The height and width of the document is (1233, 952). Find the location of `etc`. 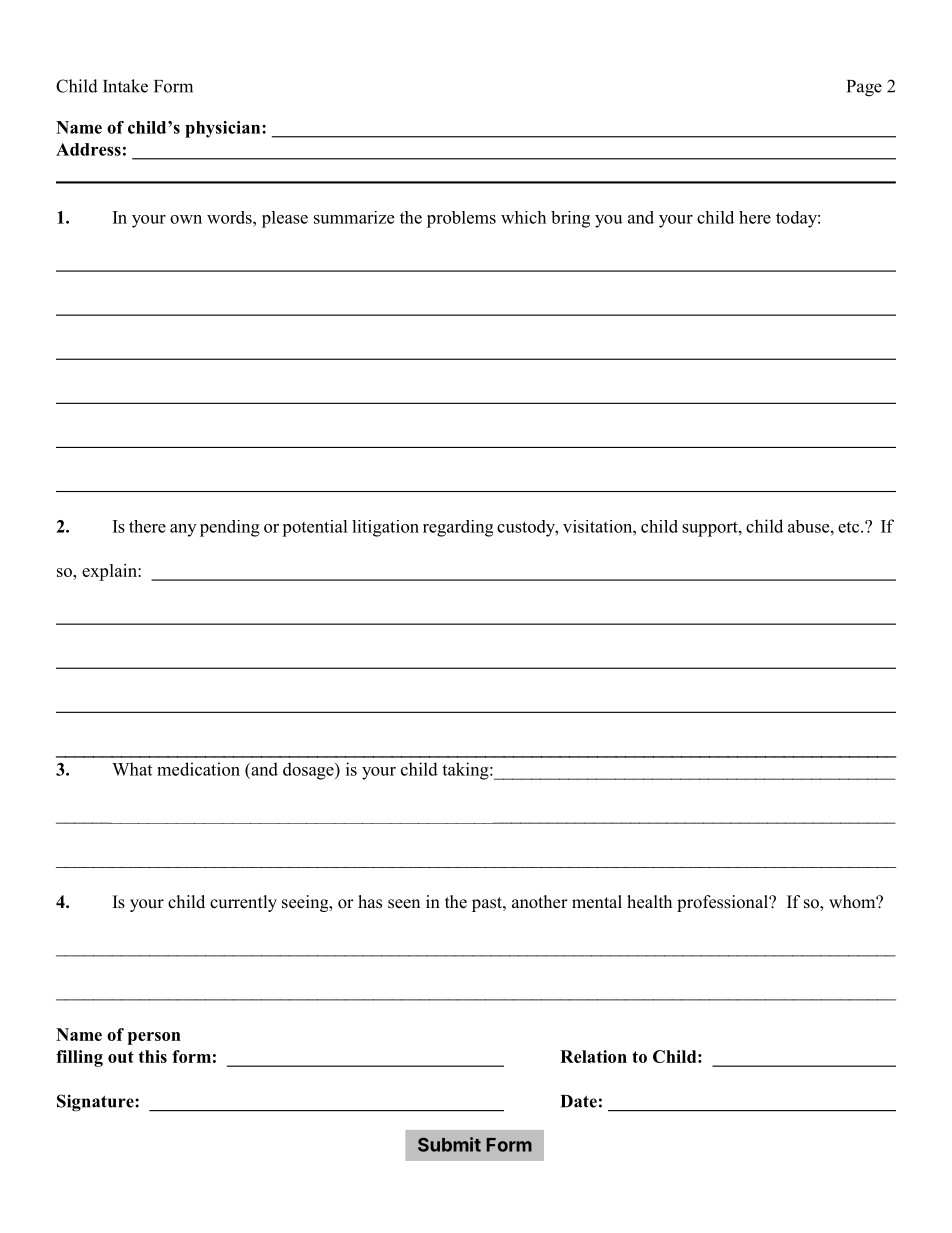

etc is located at coordinates (850, 527).
